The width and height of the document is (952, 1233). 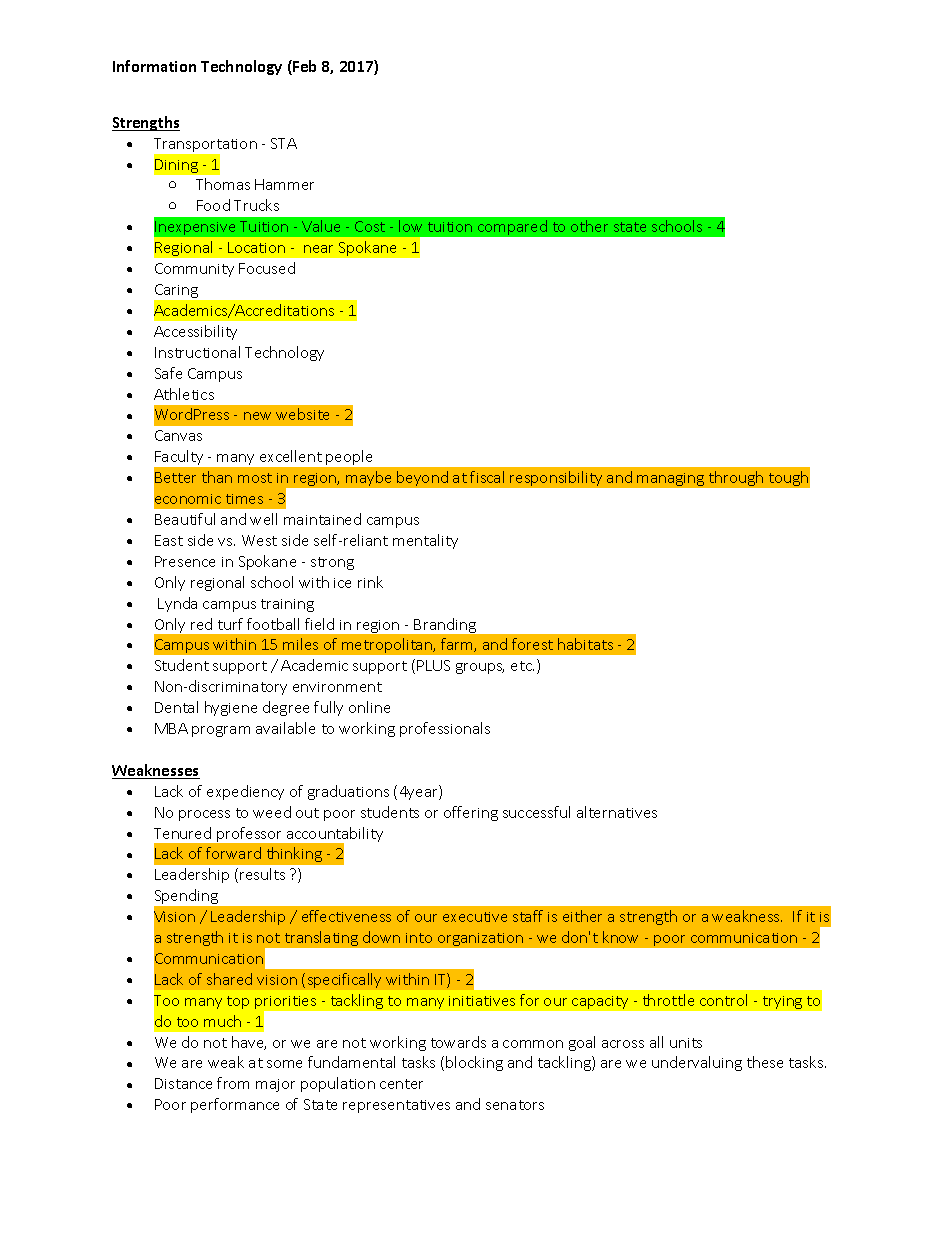 What do you see at coordinates (585, 644) in the document?
I see `habitats` at bounding box center [585, 644].
